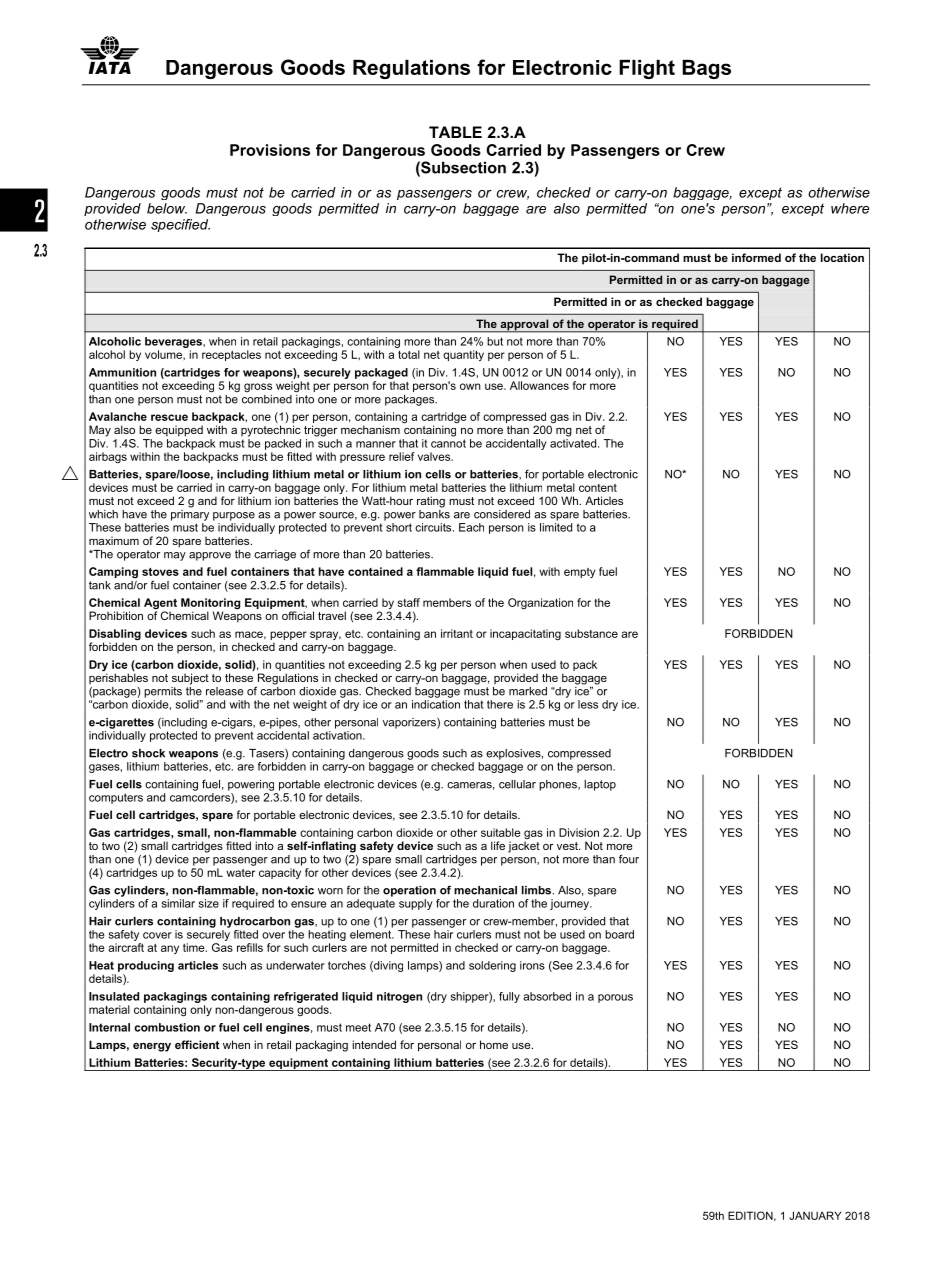 Image resolution: width=952 pixels, height=1270 pixels. Describe the element at coordinates (190, 679) in the screenshot. I see `subject` at that location.
